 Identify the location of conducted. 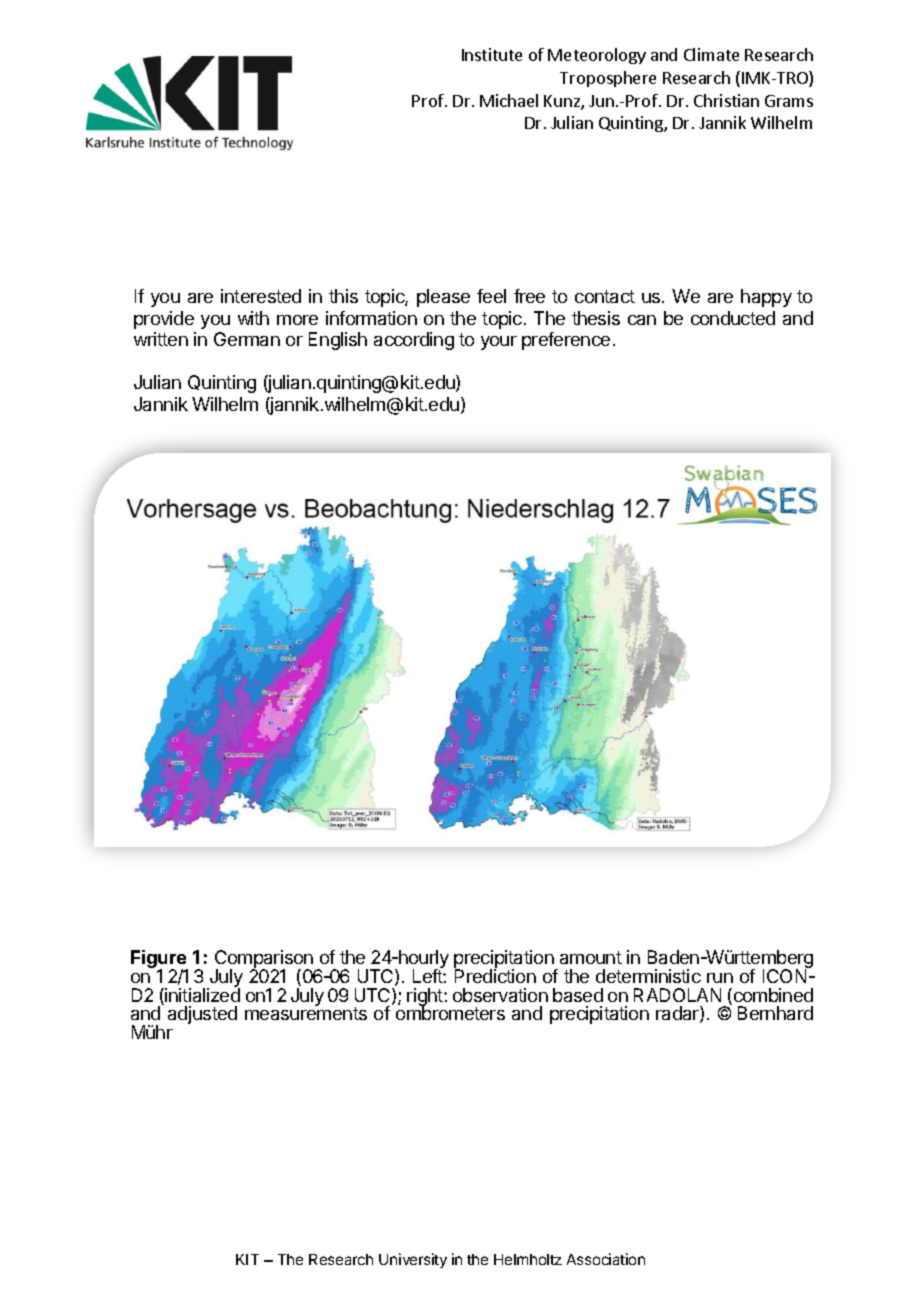
(733, 318).
